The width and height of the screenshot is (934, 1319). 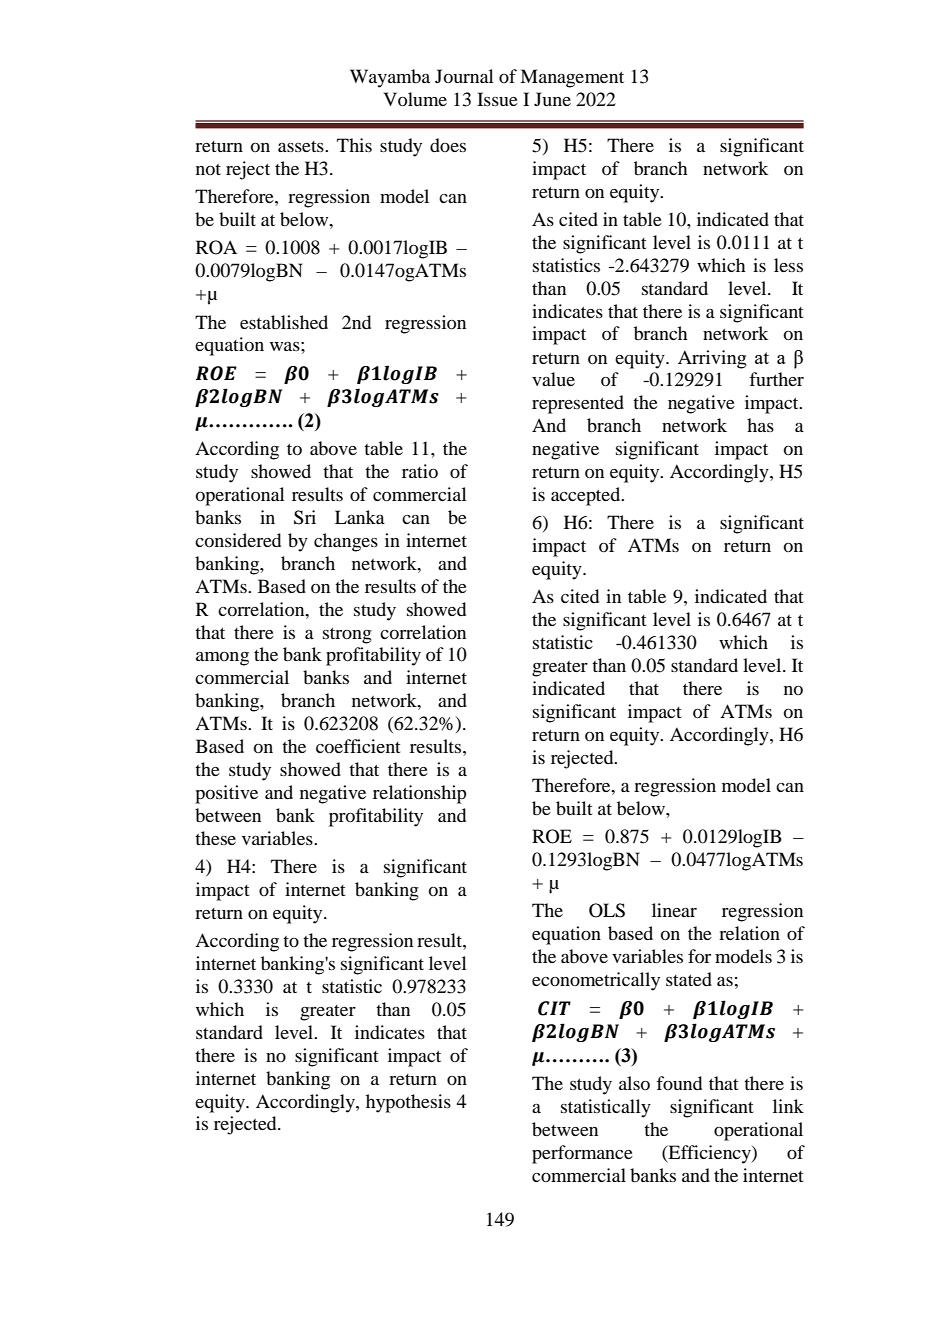 I want to click on Management, so click(x=572, y=78).
